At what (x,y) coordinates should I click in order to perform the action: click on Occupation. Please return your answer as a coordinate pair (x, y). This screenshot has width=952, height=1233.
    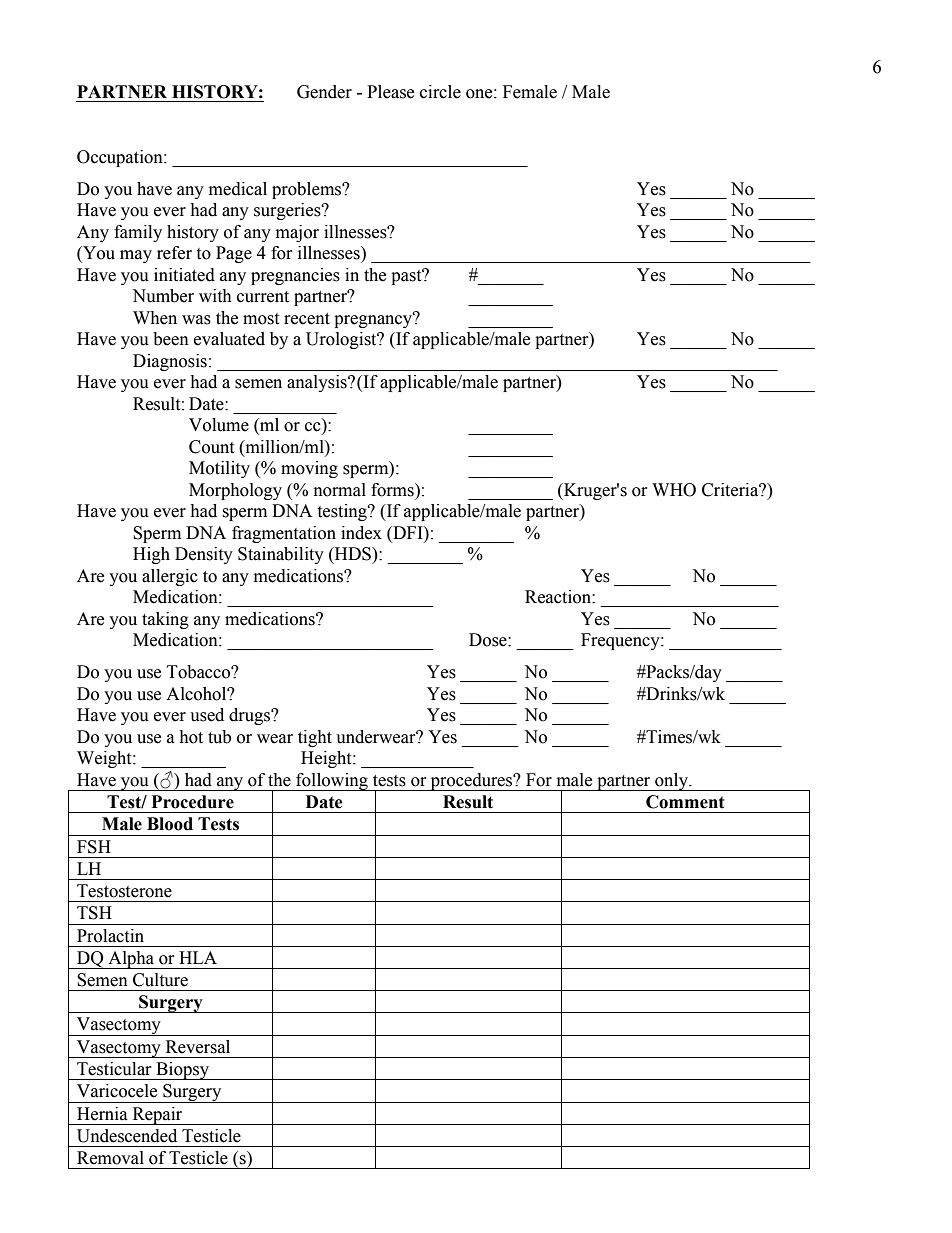
    Looking at the image, I should click on (121, 158).
